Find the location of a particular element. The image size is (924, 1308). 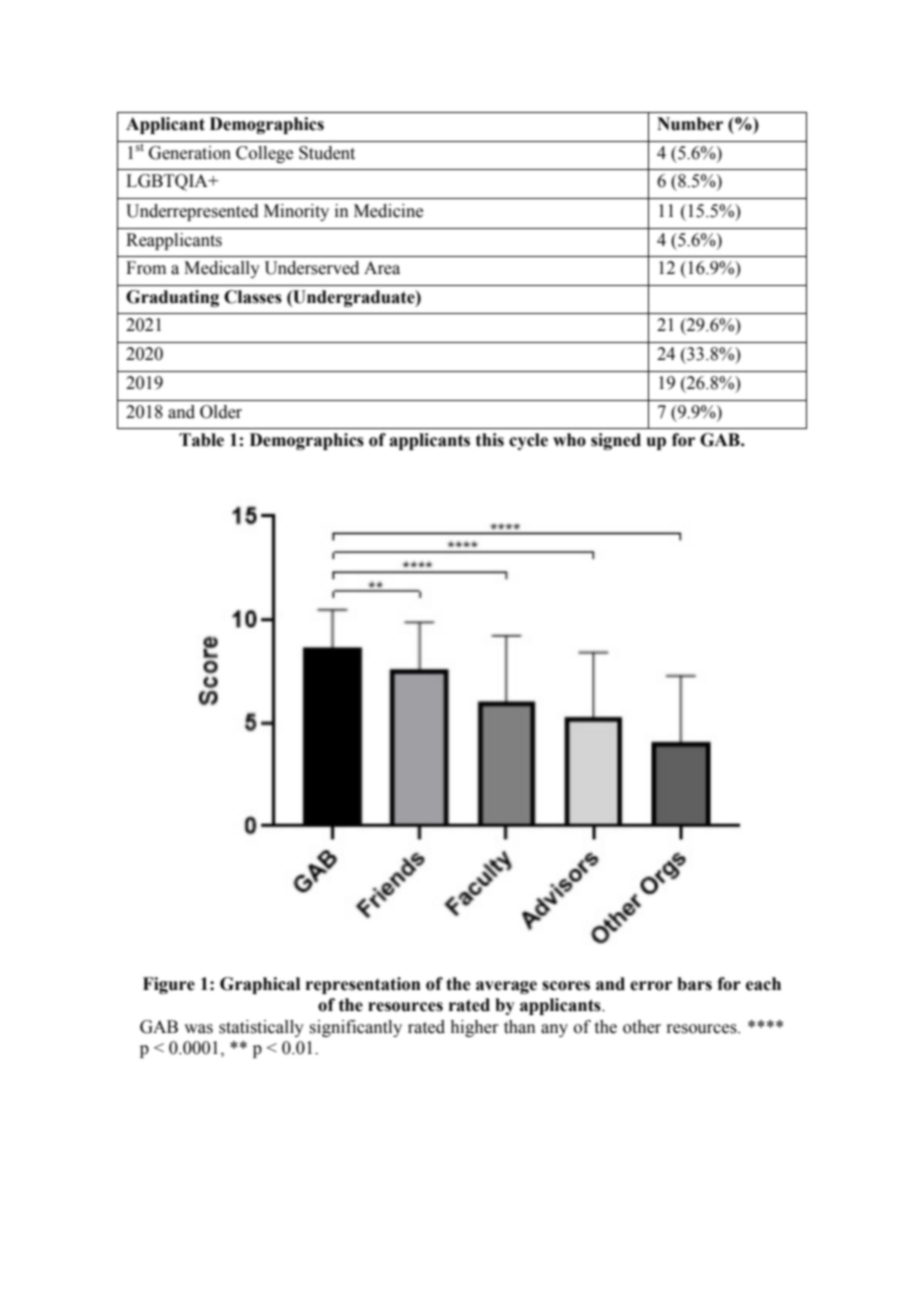

Medicine is located at coordinates (388, 211).
